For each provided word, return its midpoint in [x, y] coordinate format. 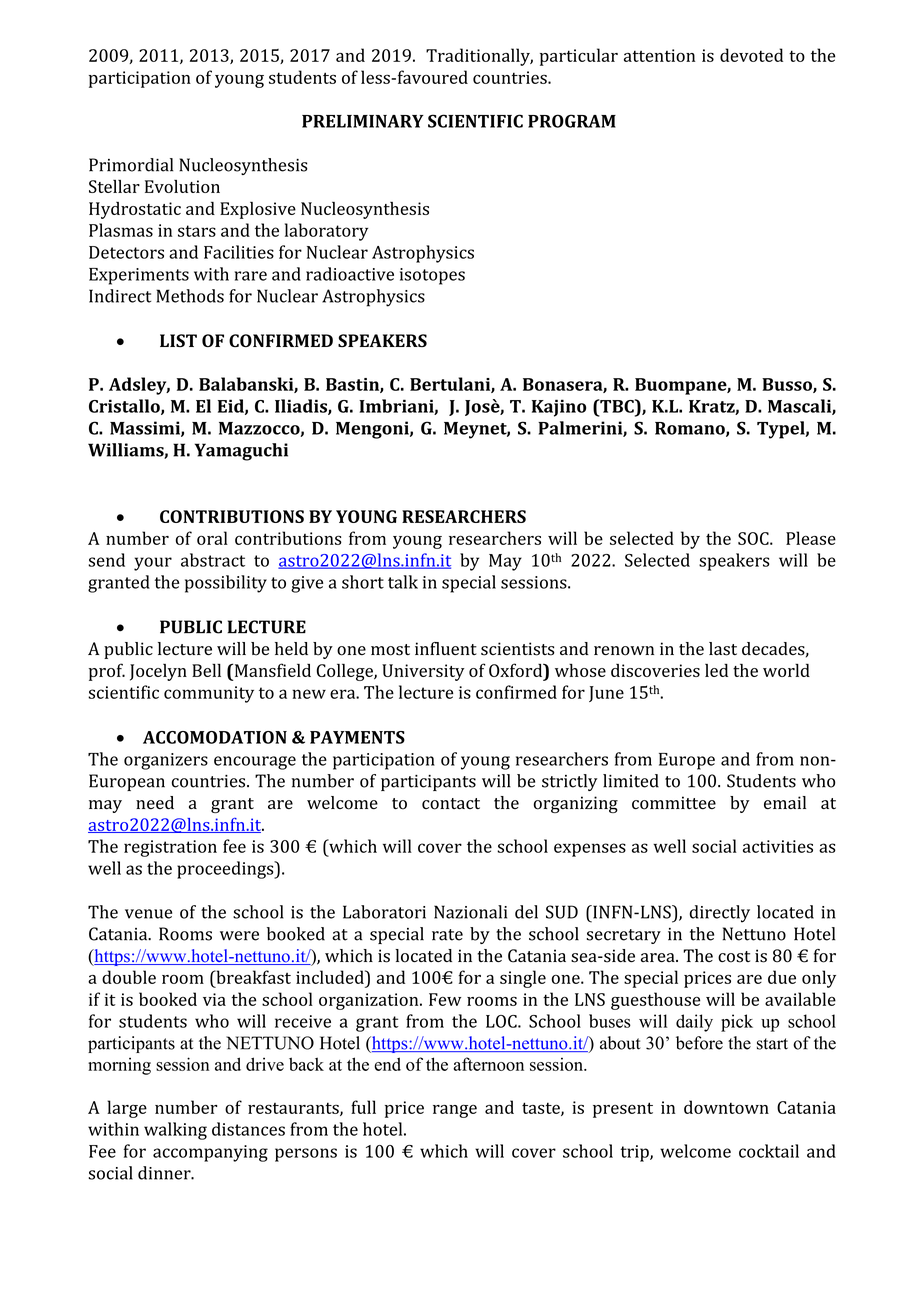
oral [212, 538]
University [423, 672]
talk [403, 582]
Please [811, 538]
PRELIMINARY [363, 121]
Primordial [131, 165]
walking [175, 1131]
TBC [617, 406]
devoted [751, 55]
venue [148, 914]
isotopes [432, 276]
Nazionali [470, 912]
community [209, 694]
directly [720, 914]
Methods [190, 296]
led [716, 670]
